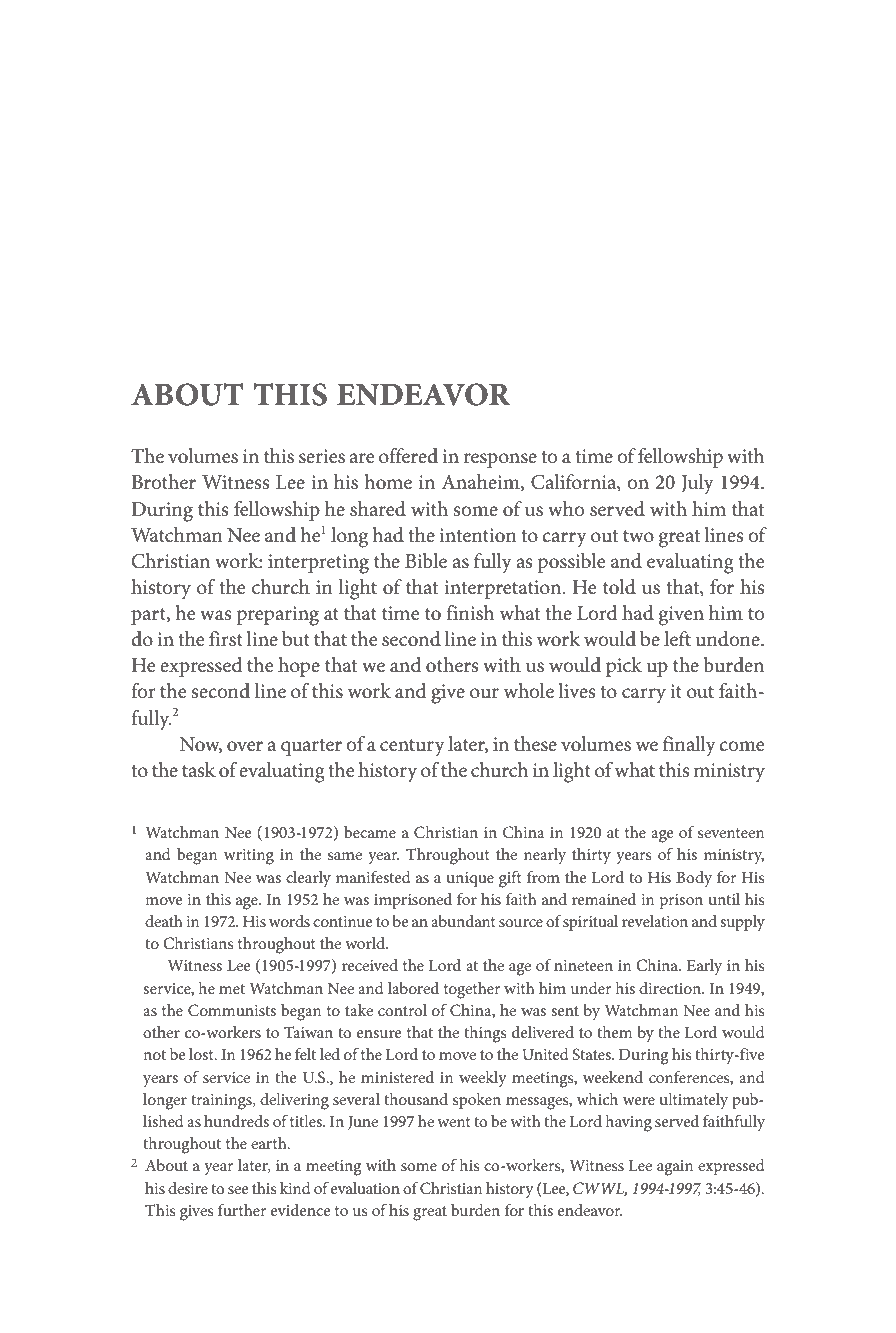 The height and width of the image is (1333, 896). Describe the element at coordinates (249, 857) in the image. I see `writing` at that location.
